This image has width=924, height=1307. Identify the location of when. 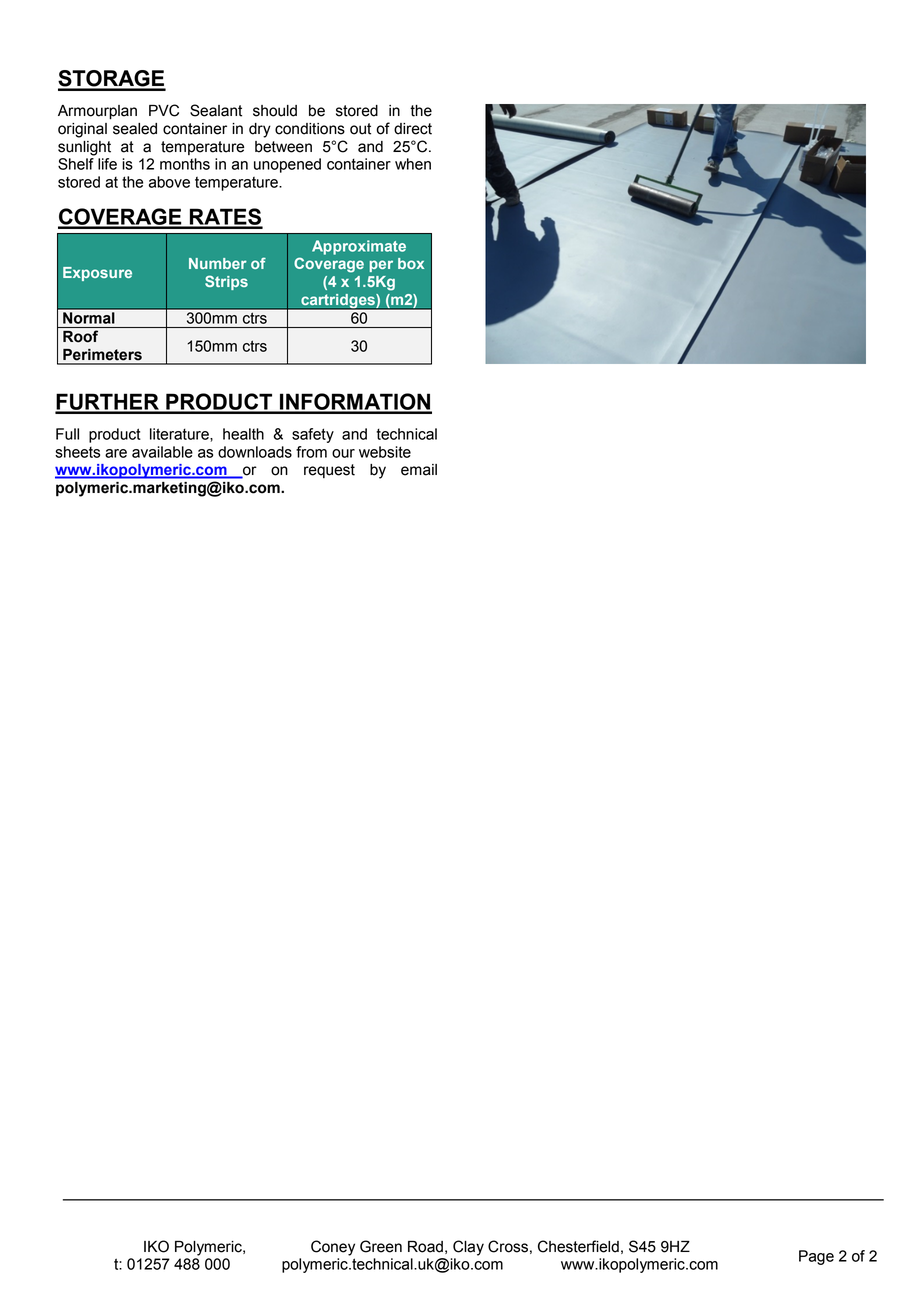
(413, 164).
